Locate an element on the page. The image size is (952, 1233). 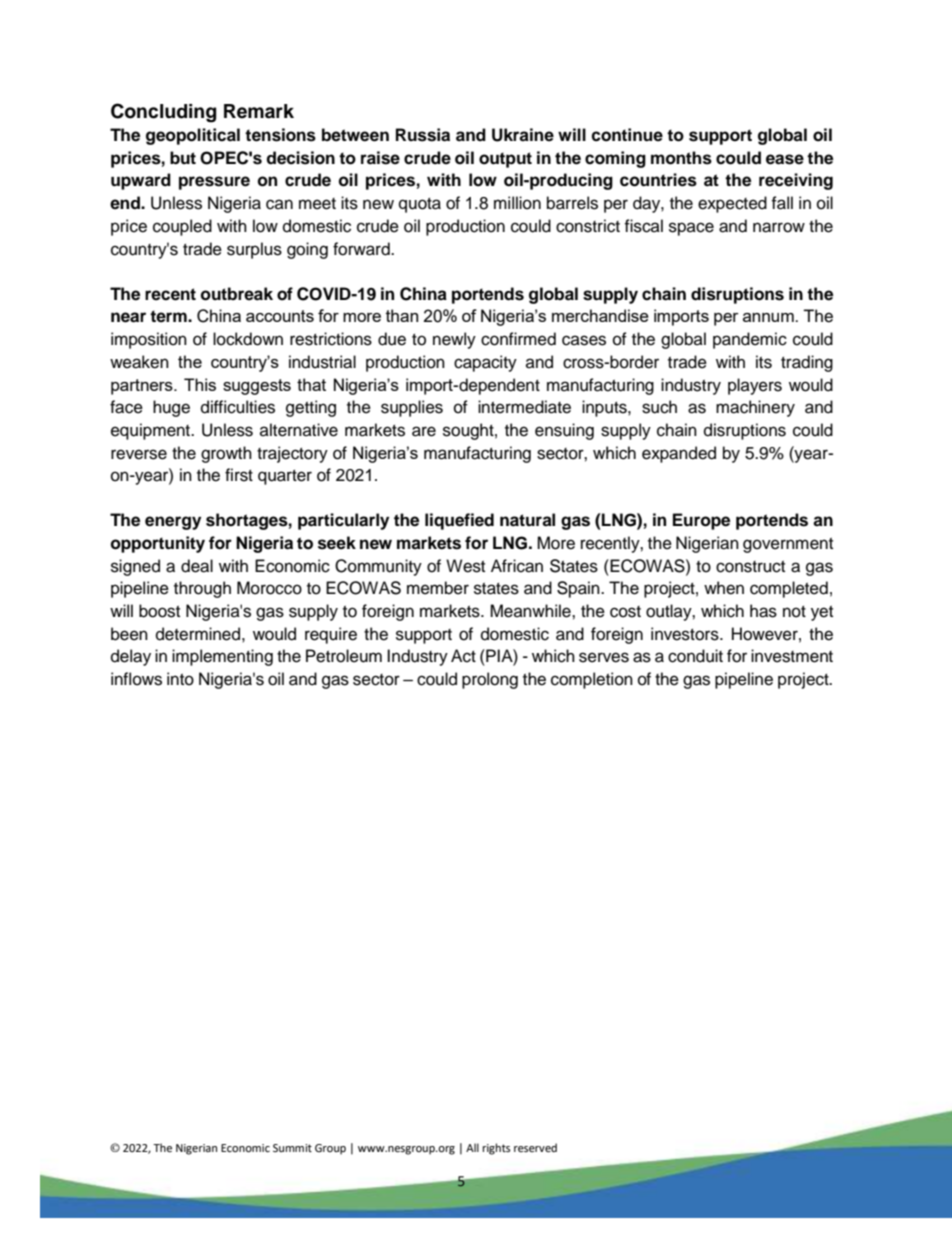
growth is located at coordinates (226, 454).
